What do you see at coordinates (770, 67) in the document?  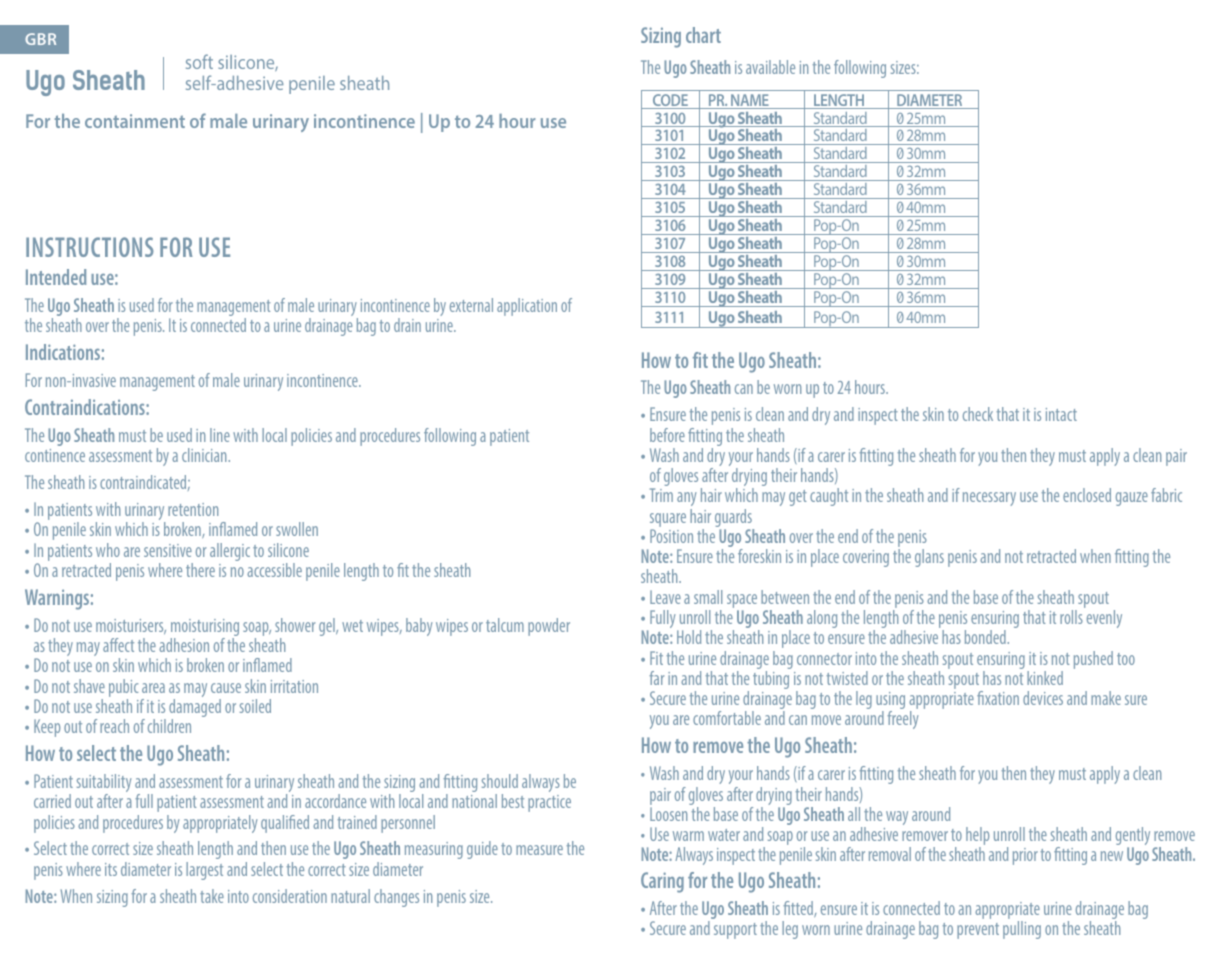 I see `available` at bounding box center [770, 67].
